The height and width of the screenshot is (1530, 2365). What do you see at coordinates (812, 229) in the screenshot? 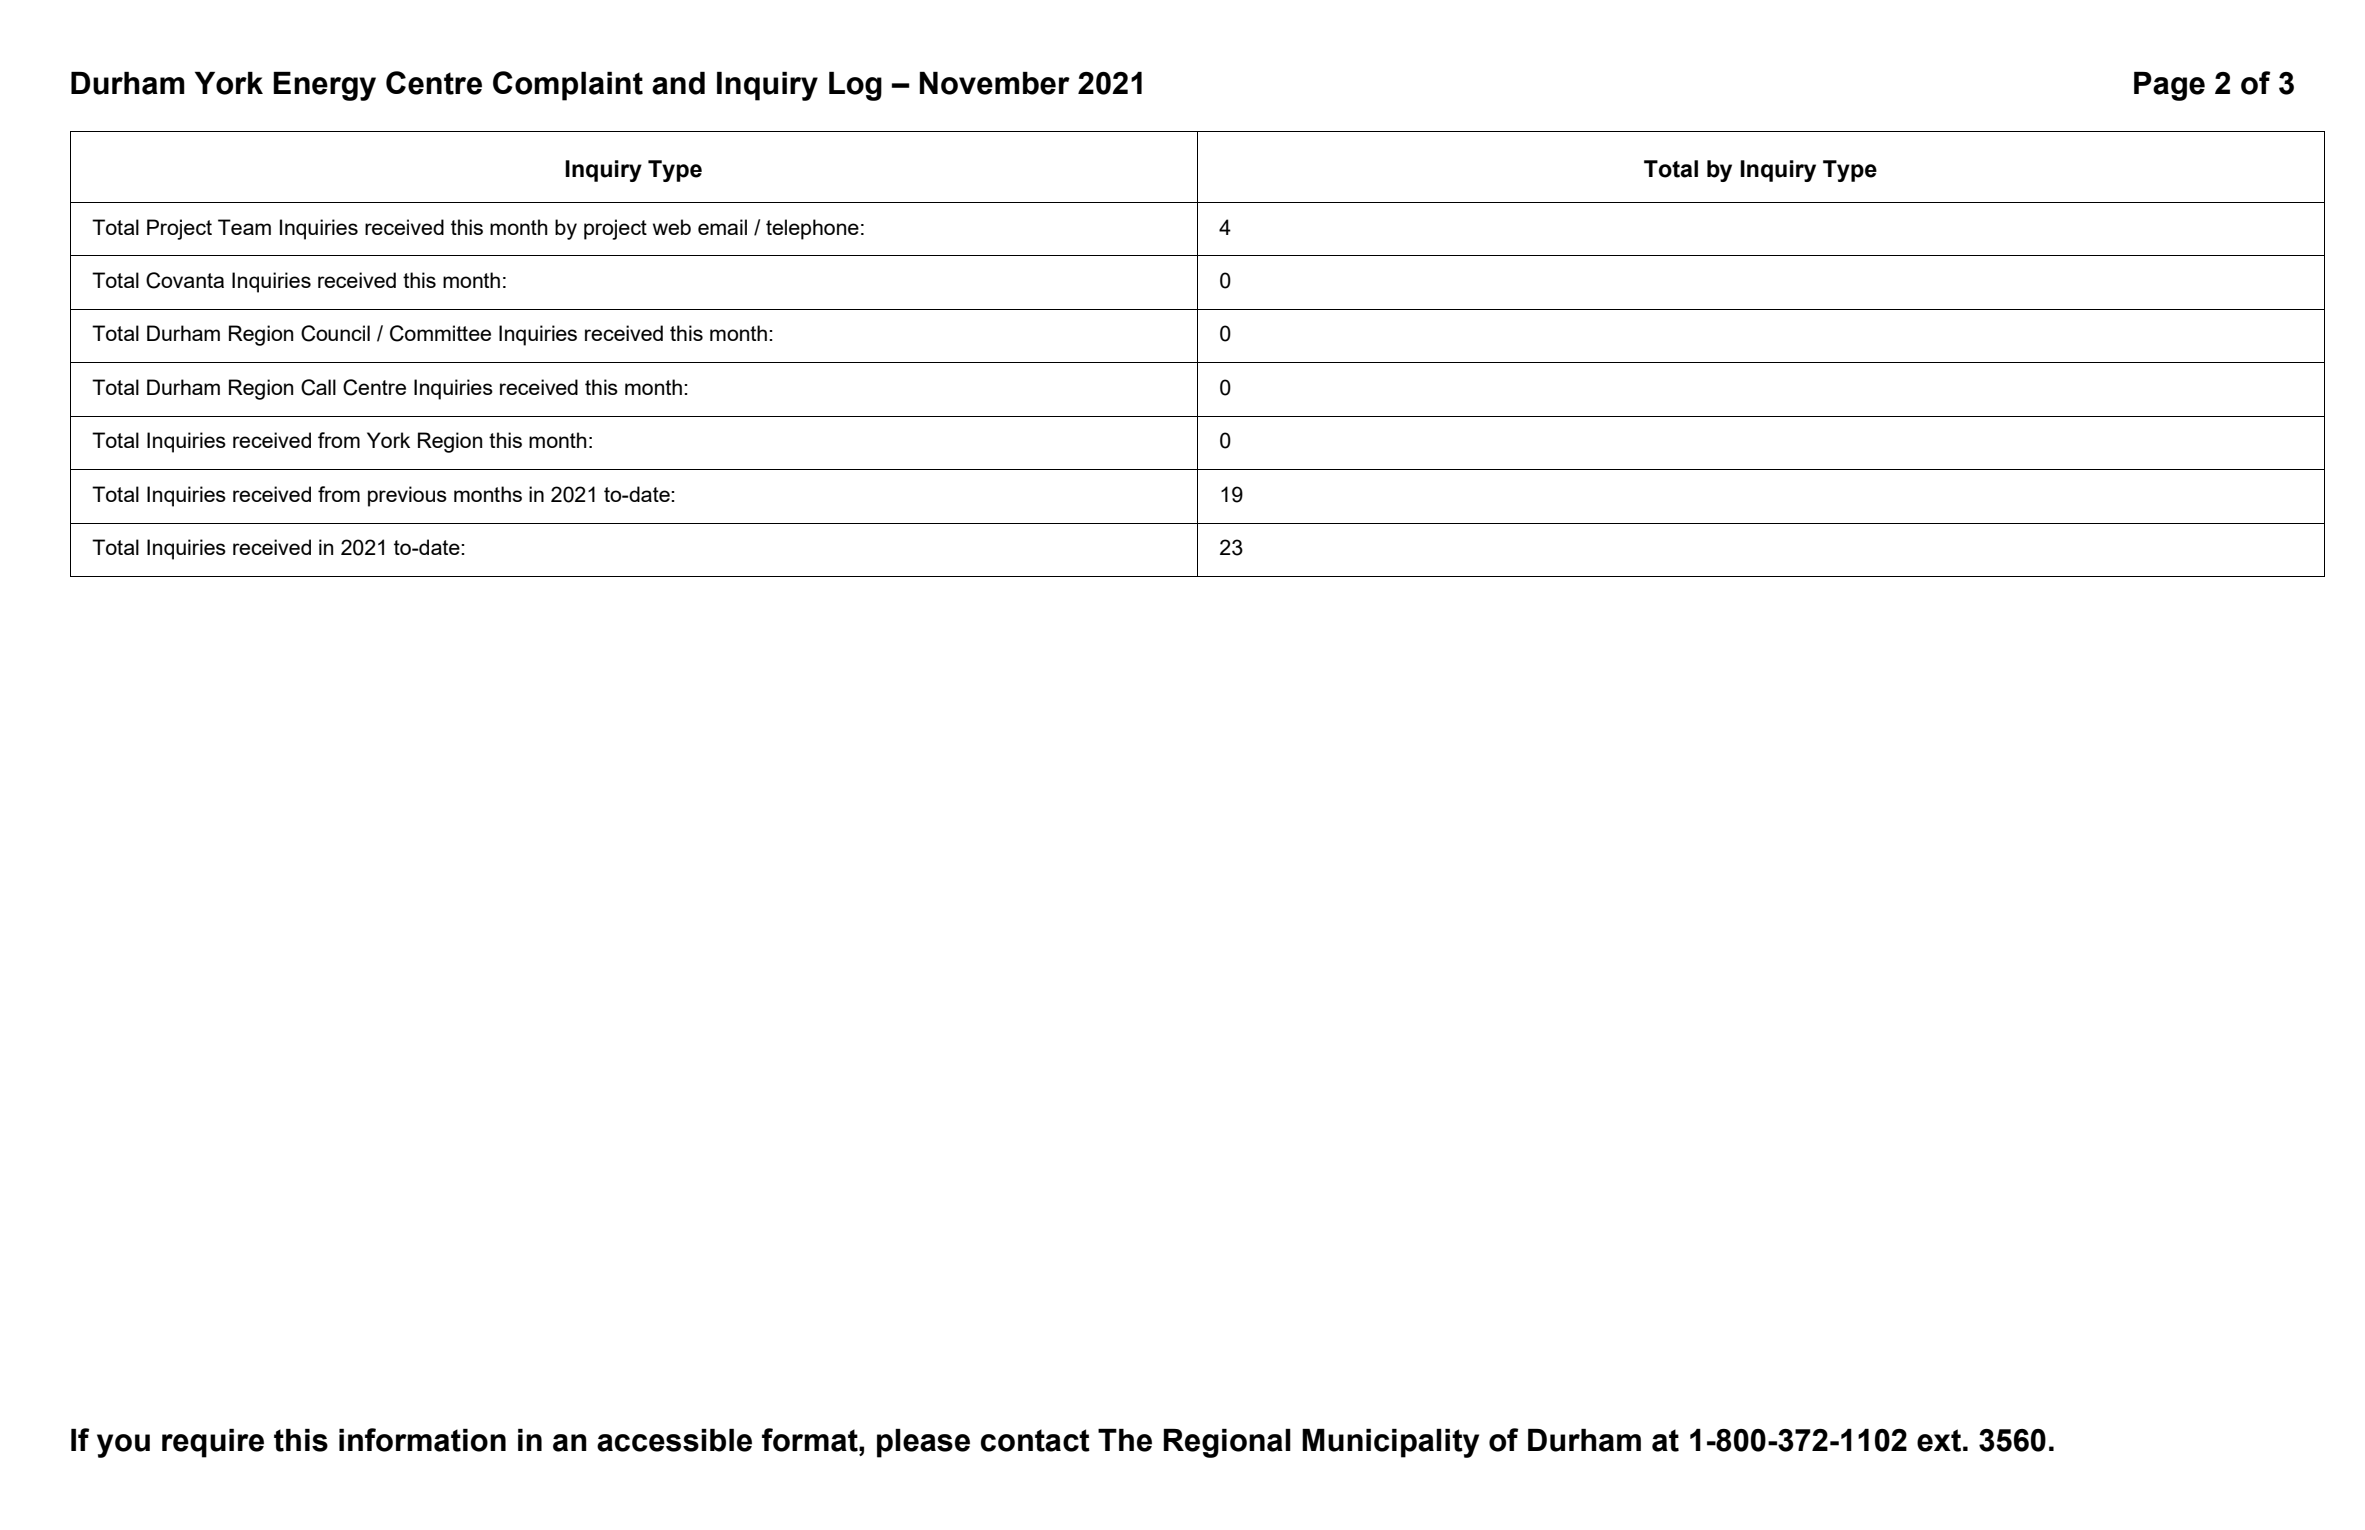
I see `telephone` at bounding box center [812, 229].
